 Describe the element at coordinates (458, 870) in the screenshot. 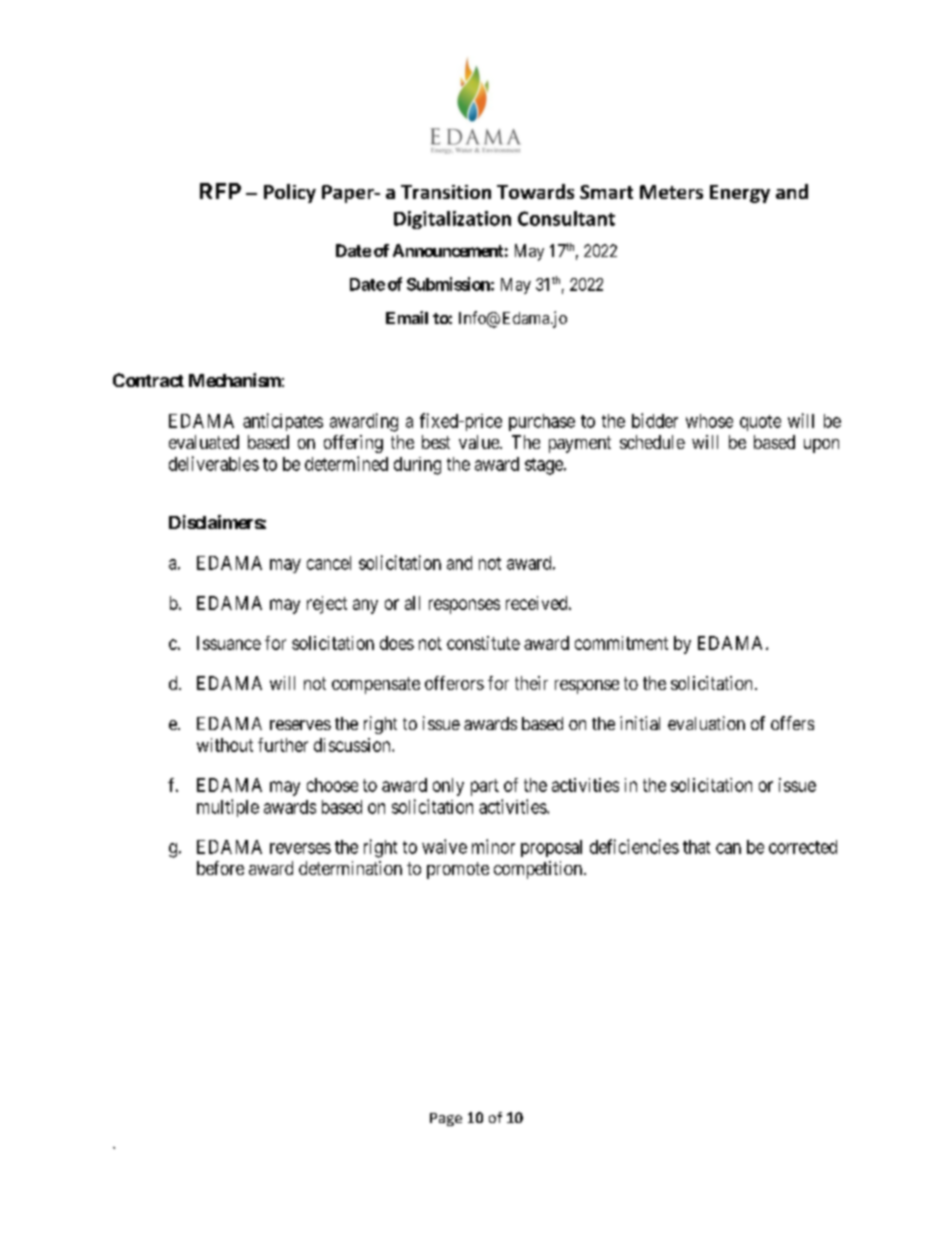

I see `promote` at that location.
